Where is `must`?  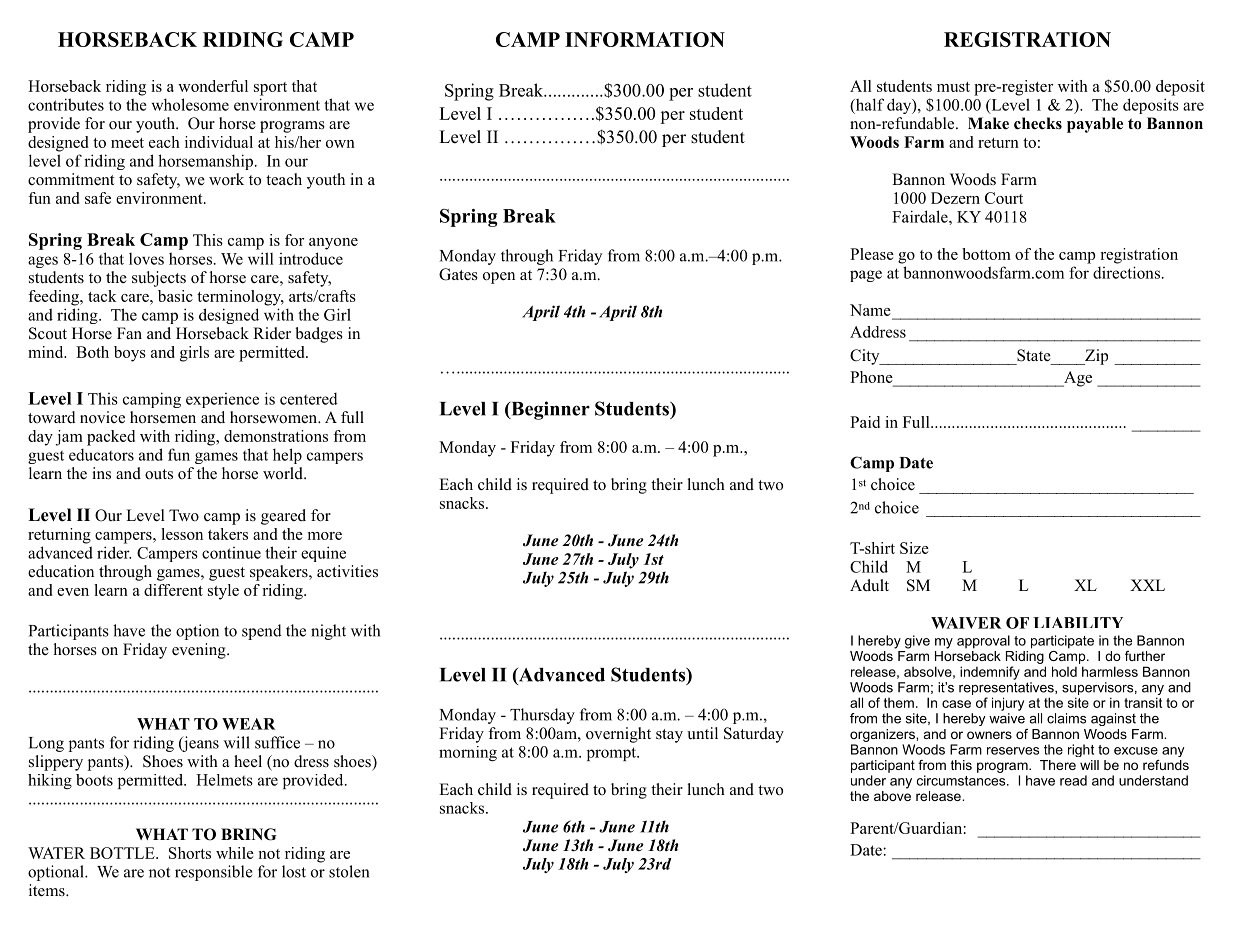
must is located at coordinates (953, 87).
